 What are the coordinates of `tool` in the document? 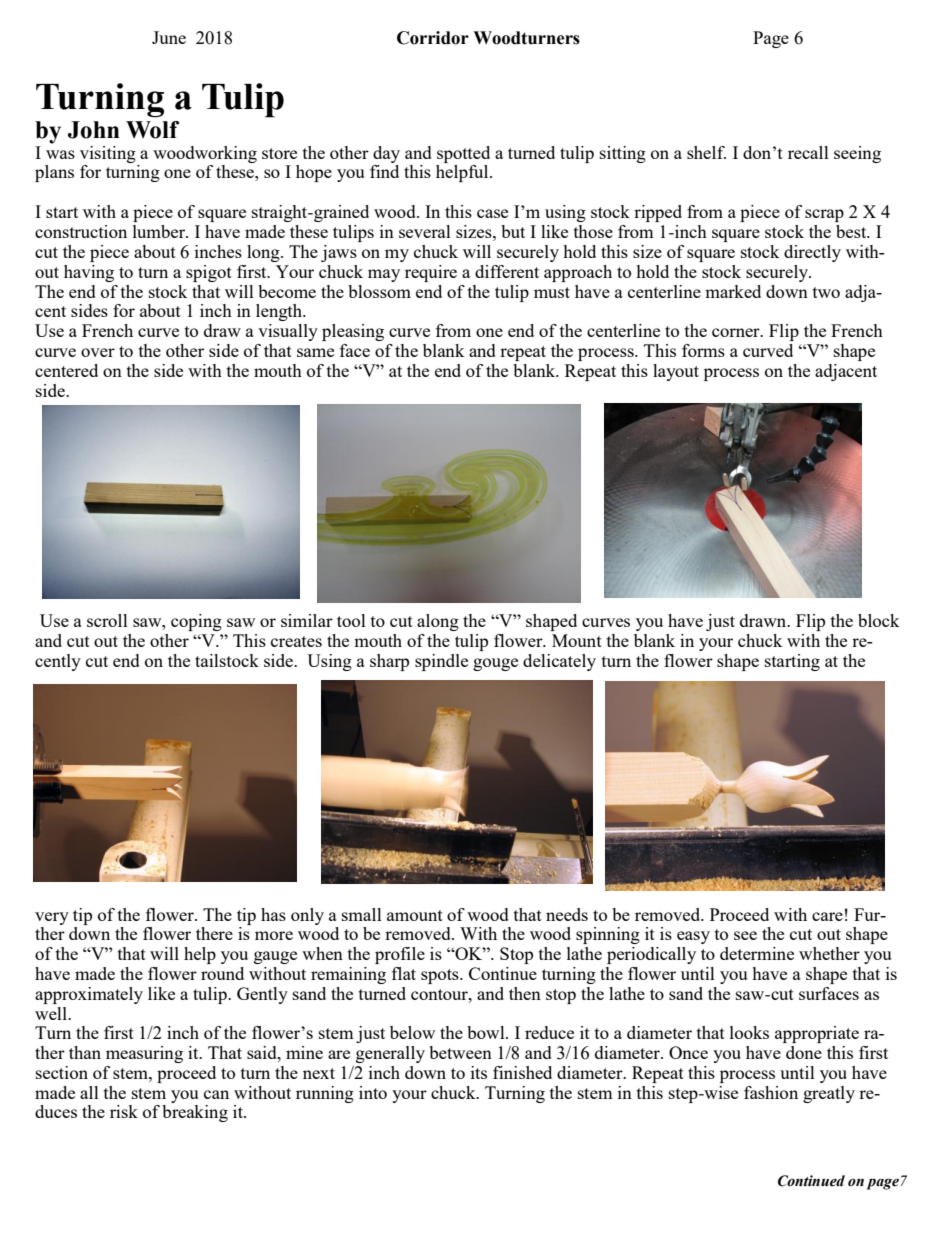 It's located at (351, 620).
